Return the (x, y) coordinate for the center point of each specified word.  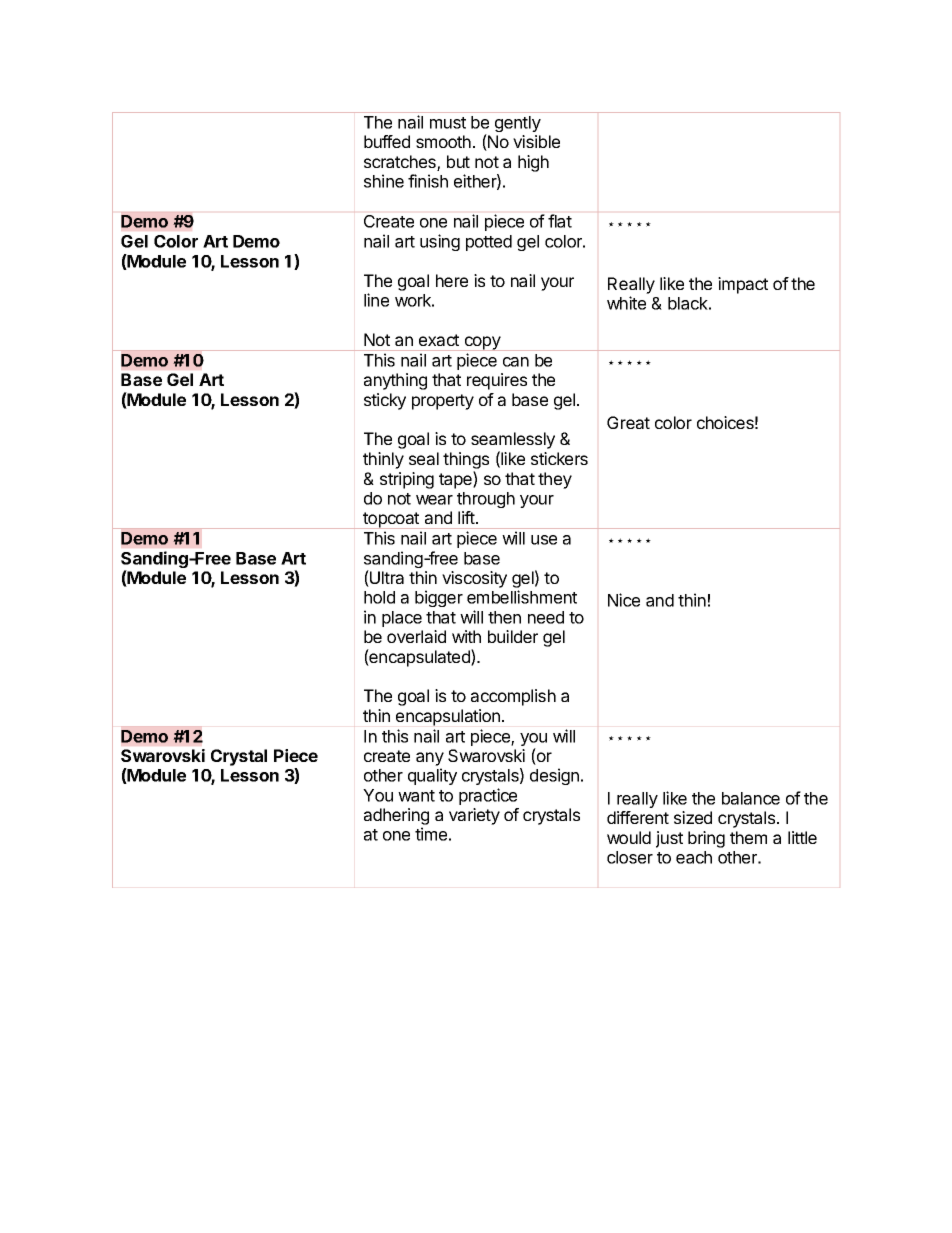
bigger (439, 598)
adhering (396, 818)
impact (743, 285)
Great (628, 422)
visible (536, 141)
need (546, 617)
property (443, 402)
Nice (624, 600)
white (626, 303)
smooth (443, 141)
